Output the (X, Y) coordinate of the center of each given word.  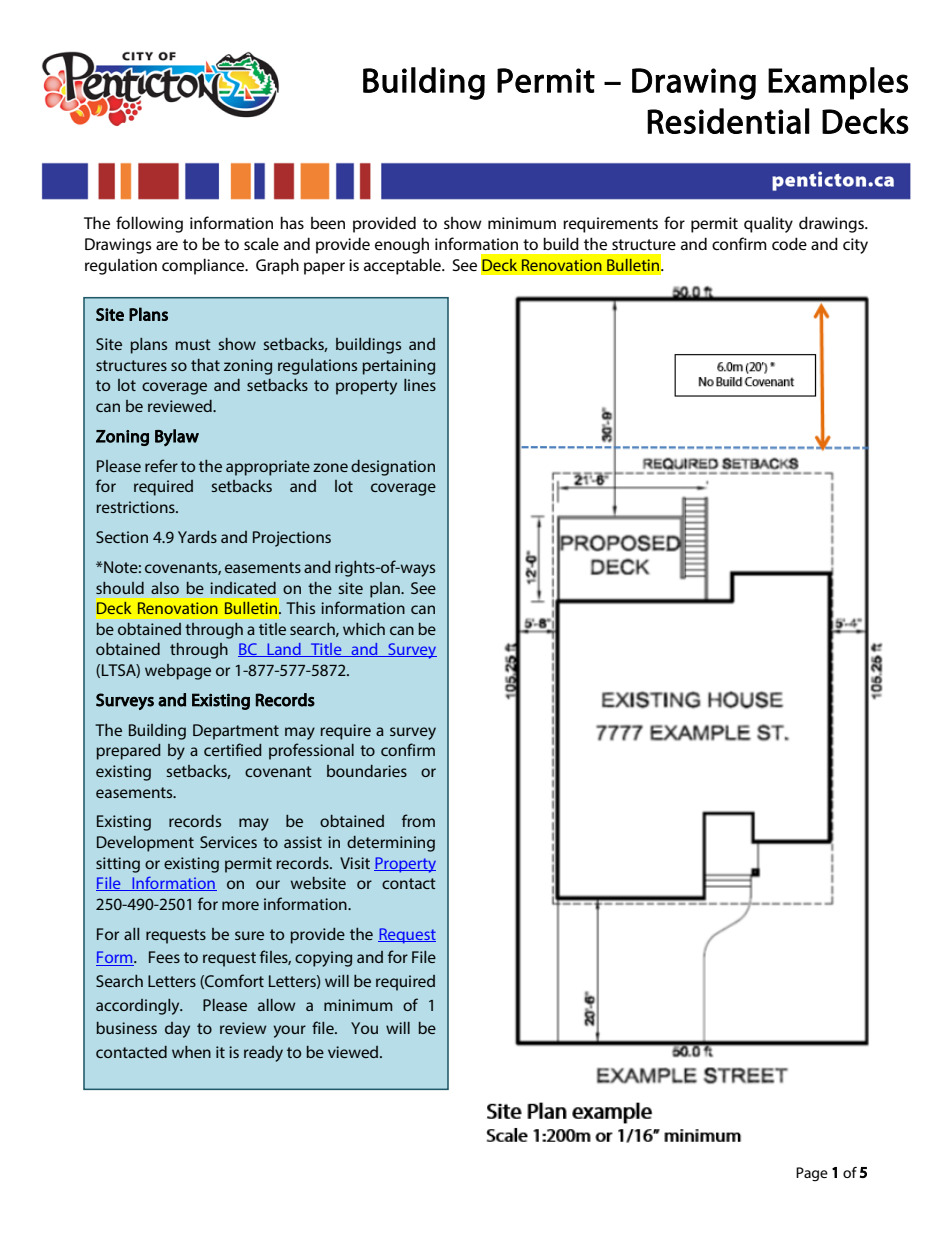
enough (402, 245)
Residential (728, 121)
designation (393, 468)
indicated (243, 588)
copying (323, 959)
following (149, 224)
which (364, 629)
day (177, 1030)
